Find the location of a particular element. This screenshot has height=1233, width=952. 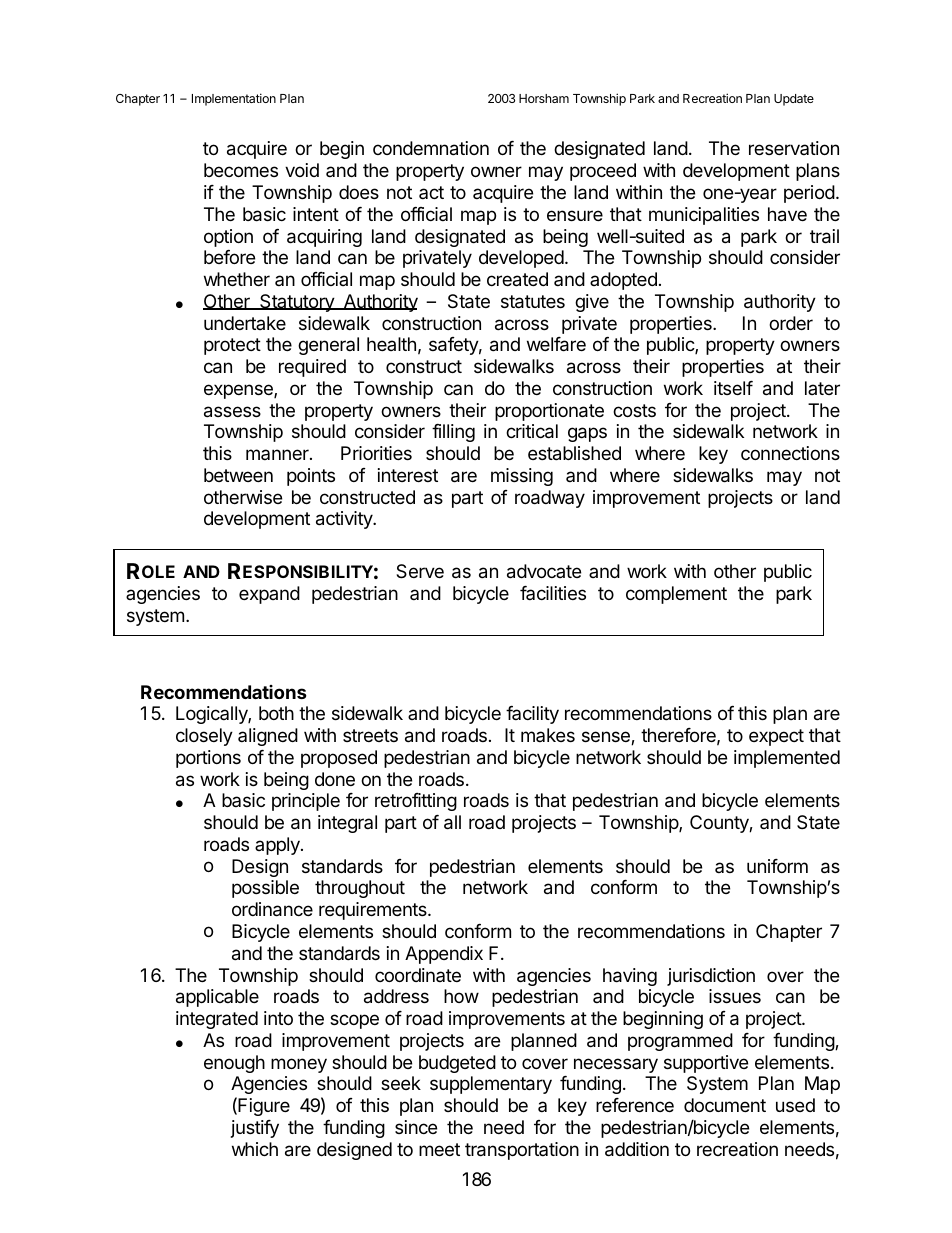

principle is located at coordinates (306, 802).
